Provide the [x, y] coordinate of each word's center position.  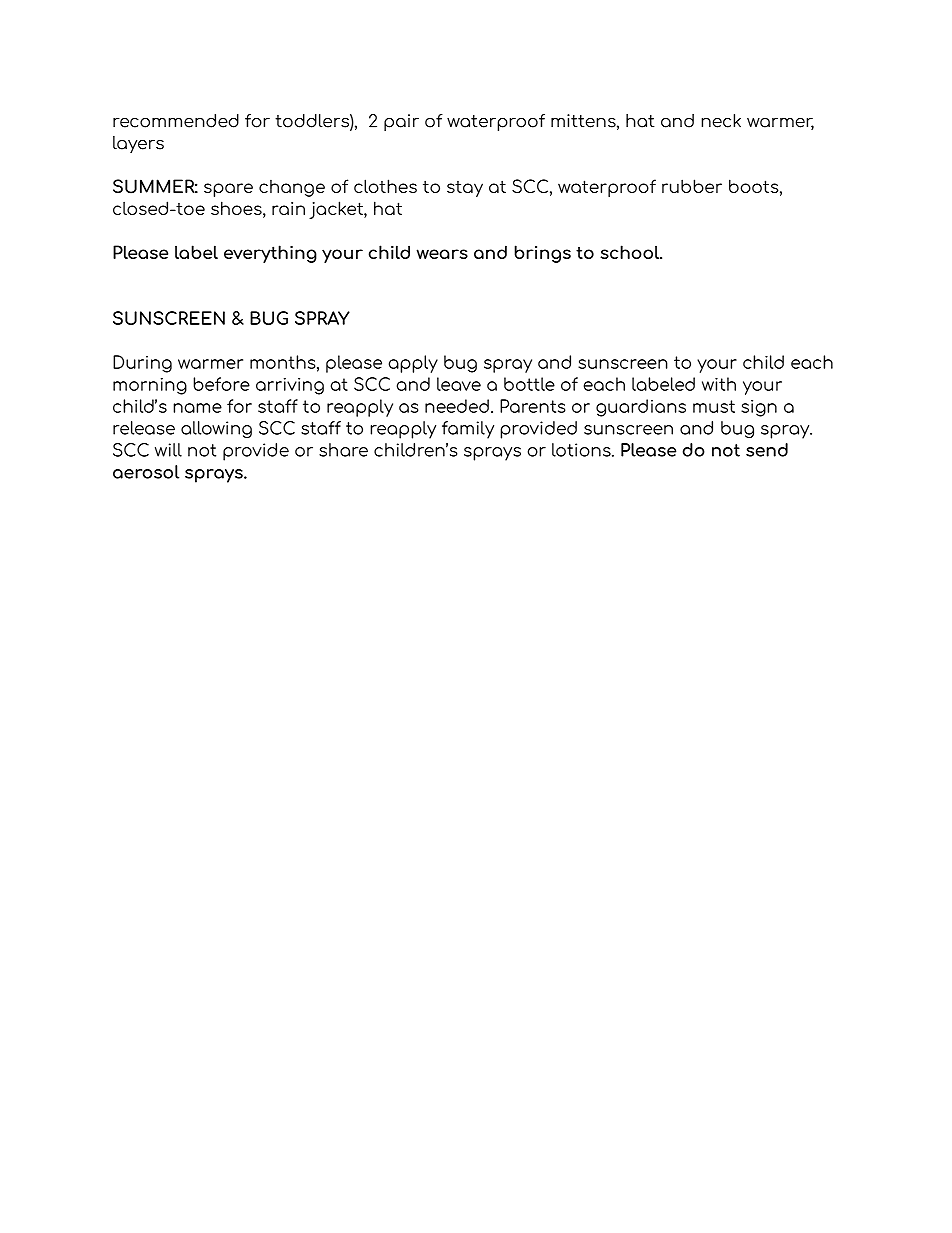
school [630, 252]
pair [401, 122]
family [468, 430]
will [168, 450]
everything [270, 254]
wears [442, 254]
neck [721, 121]
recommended [176, 121]
